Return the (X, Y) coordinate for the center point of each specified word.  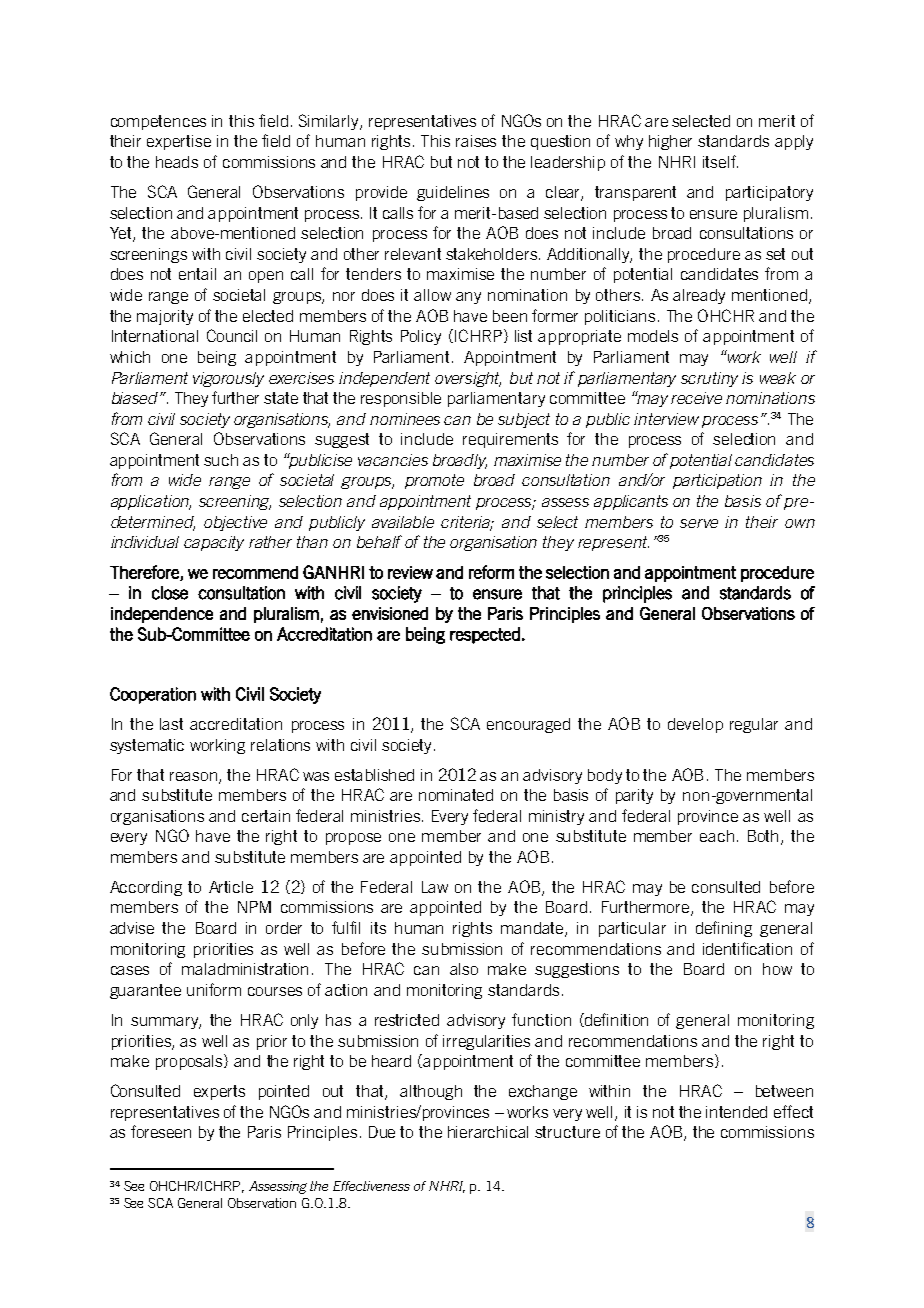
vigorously (228, 379)
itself (720, 161)
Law (435, 887)
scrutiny (709, 379)
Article (231, 887)
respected (485, 635)
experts (219, 1092)
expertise (179, 142)
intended (736, 1112)
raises (476, 141)
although (431, 1092)
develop (695, 725)
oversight (468, 379)
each (717, 836)
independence (162, 615)
